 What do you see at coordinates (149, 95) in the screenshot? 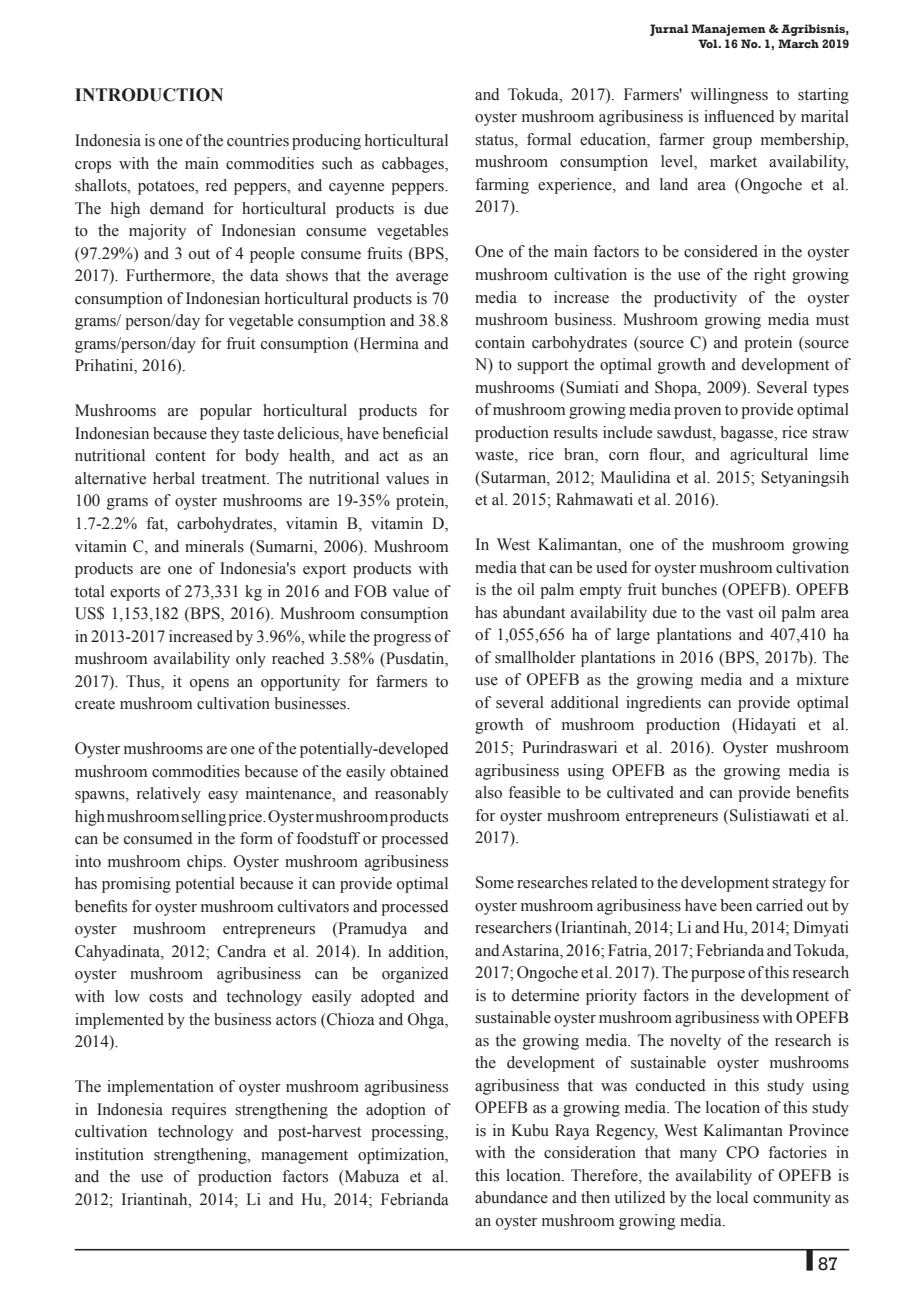
I see `Introduction` at bounding box center [149, 95].
